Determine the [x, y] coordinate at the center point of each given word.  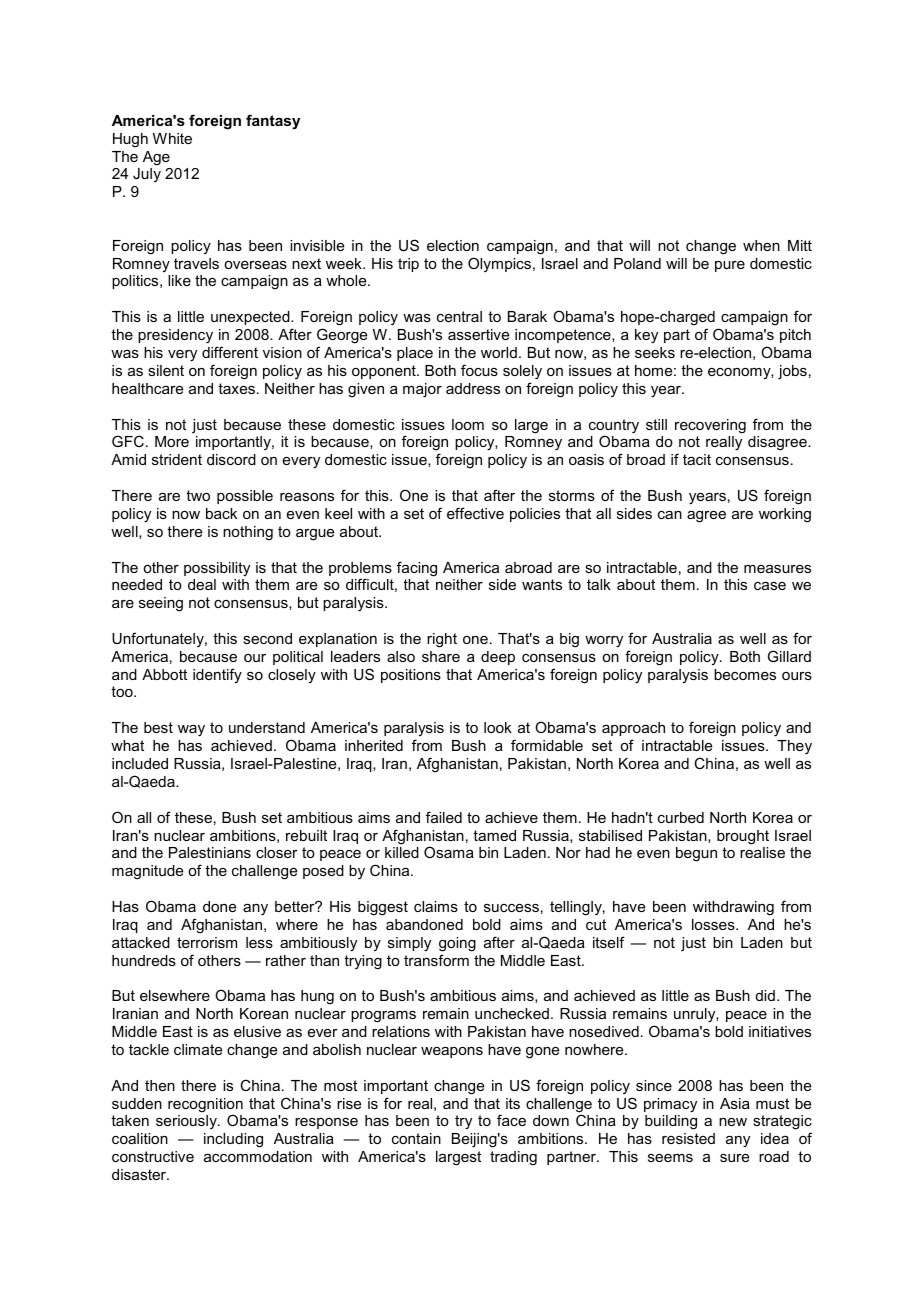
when [761, 245]
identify [217, 675]
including [233, 1140]
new [733, 1122]
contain [416, 1138]
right [442, 640]
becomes [745, 674]
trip [408, 265]
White [172, 138]
